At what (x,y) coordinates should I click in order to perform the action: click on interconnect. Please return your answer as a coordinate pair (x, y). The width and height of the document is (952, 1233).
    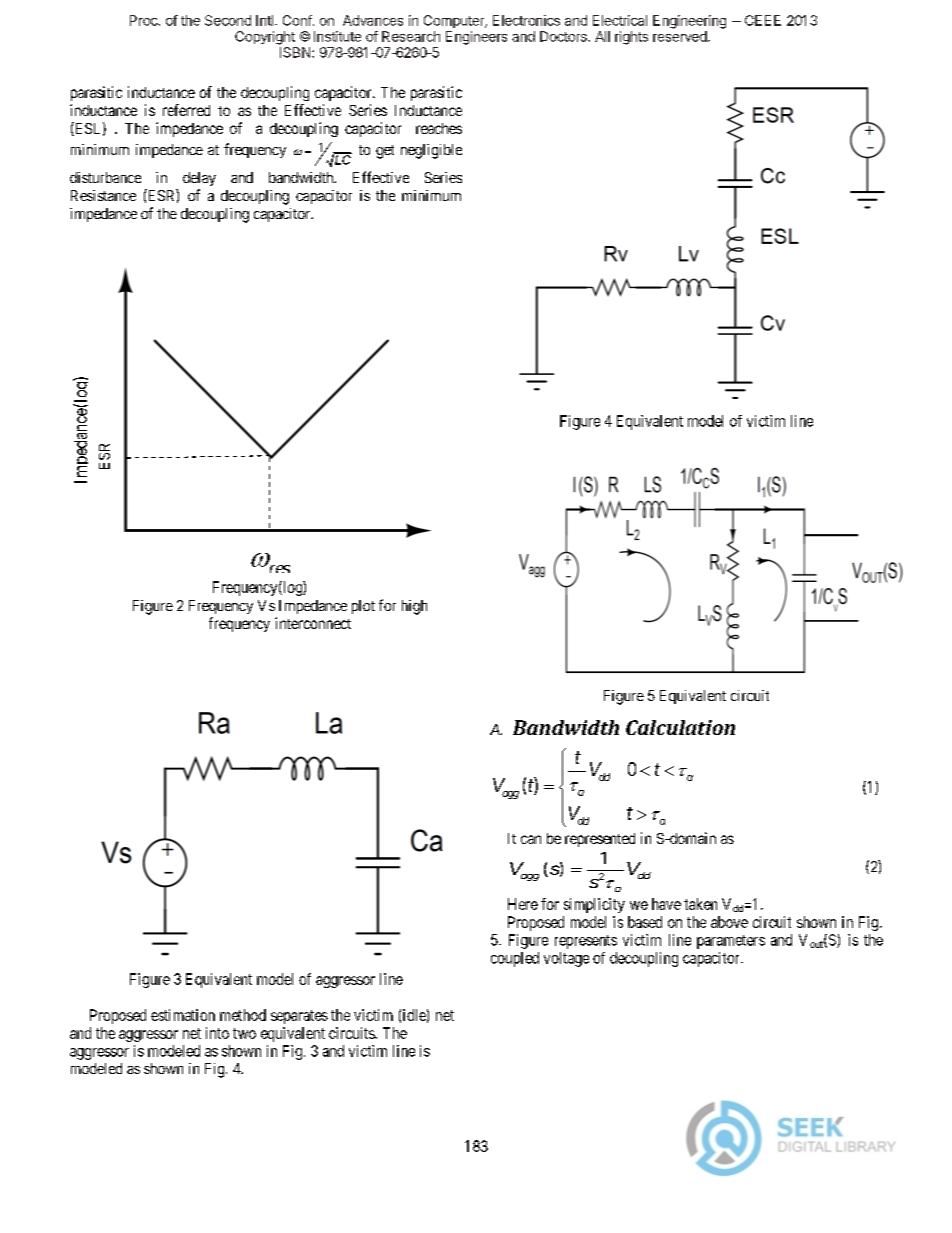
    Looking at the image, I should click on (313, 623).
